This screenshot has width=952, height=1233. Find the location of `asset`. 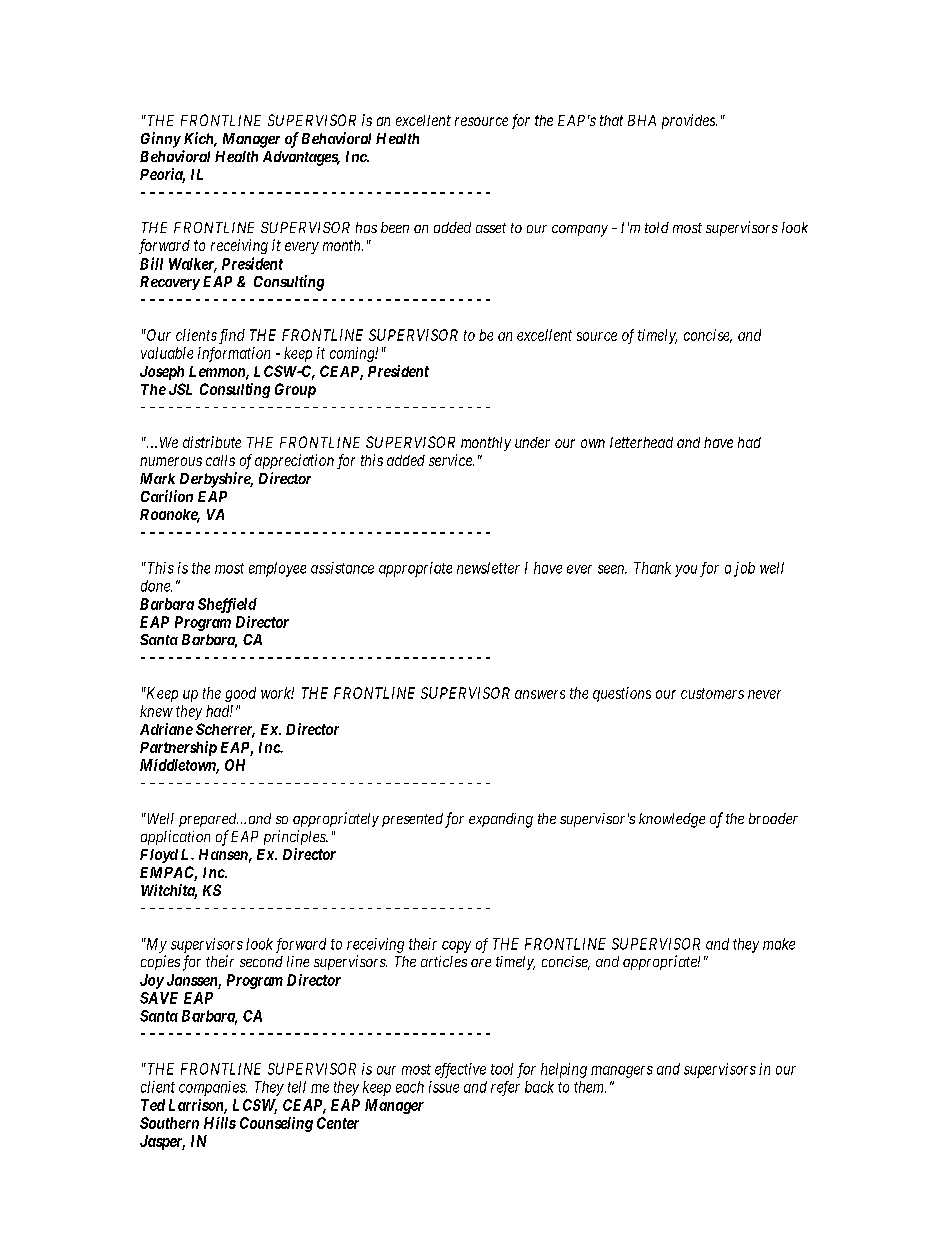

asset is located at coordinates (491, 228).
